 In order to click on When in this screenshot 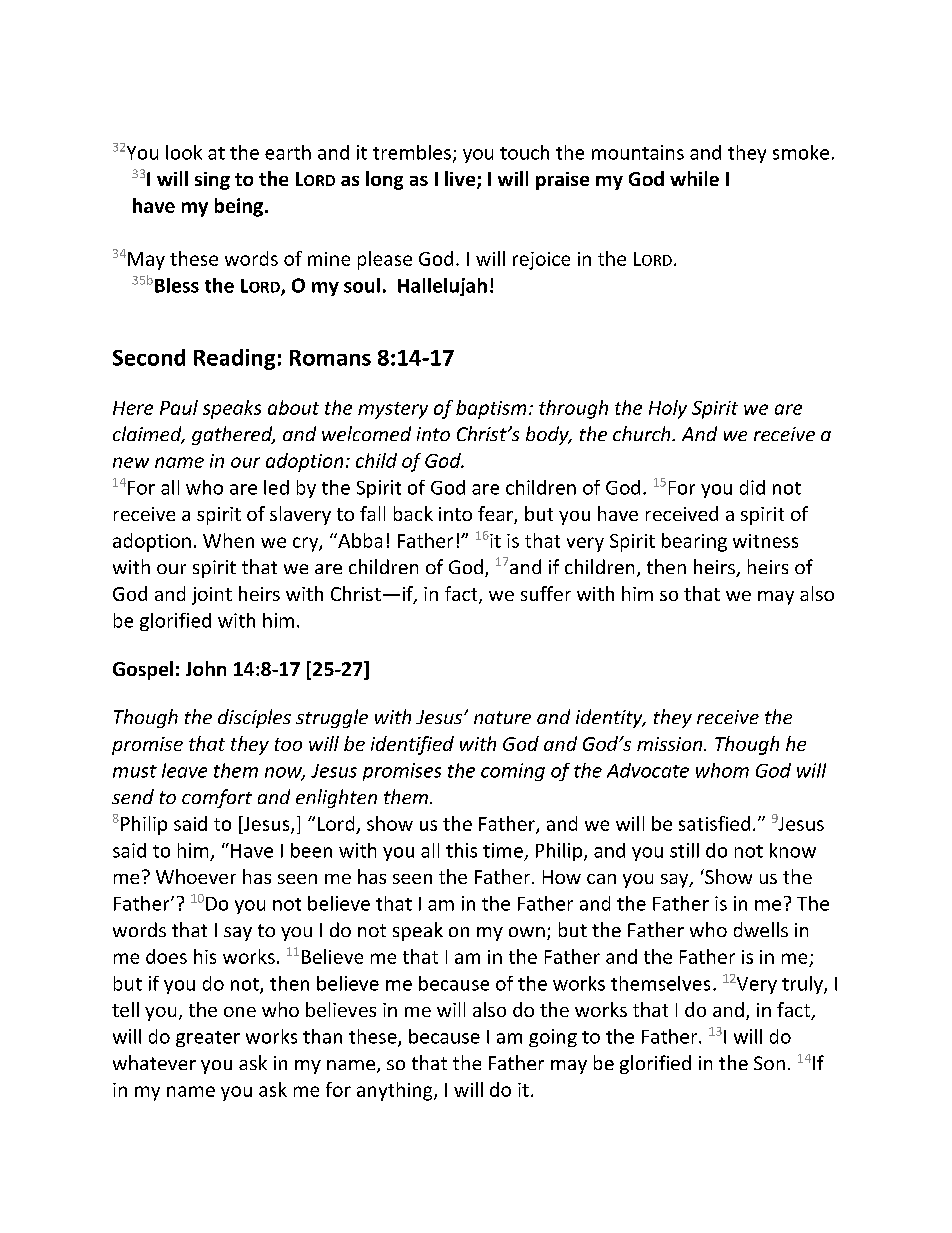, I will do `click(228, 540)`.
